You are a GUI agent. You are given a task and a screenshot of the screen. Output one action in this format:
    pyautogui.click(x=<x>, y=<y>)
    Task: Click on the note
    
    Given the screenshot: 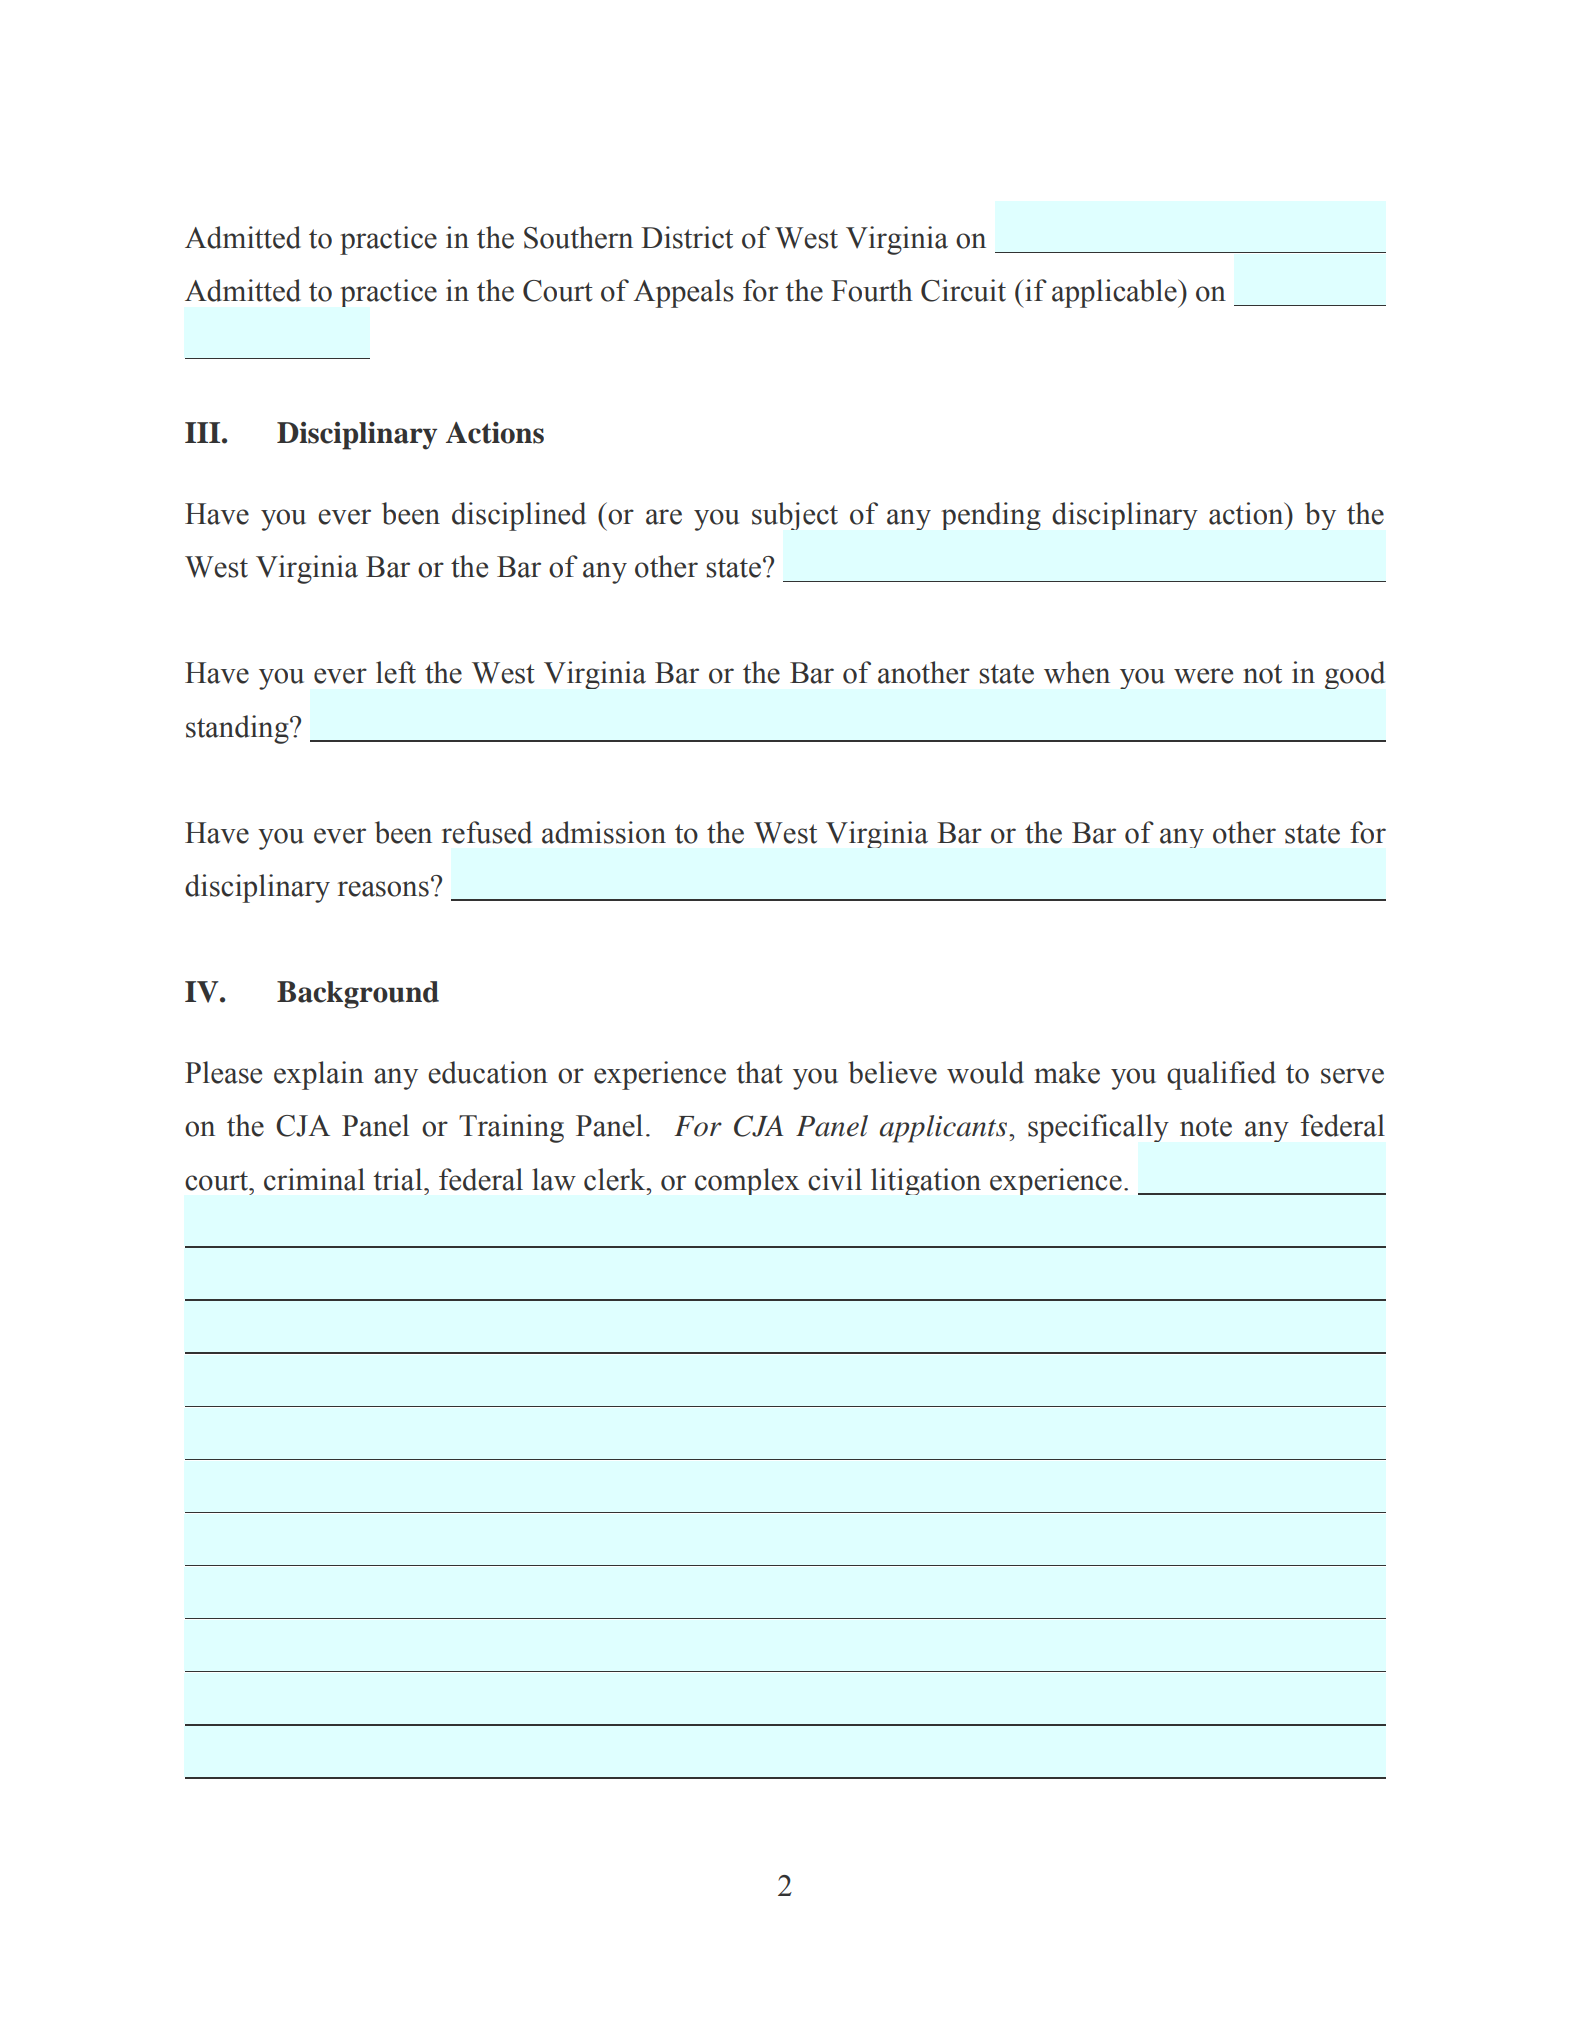 What is the action you would take?
    pyautogui.click(x=1206, y=1127)
